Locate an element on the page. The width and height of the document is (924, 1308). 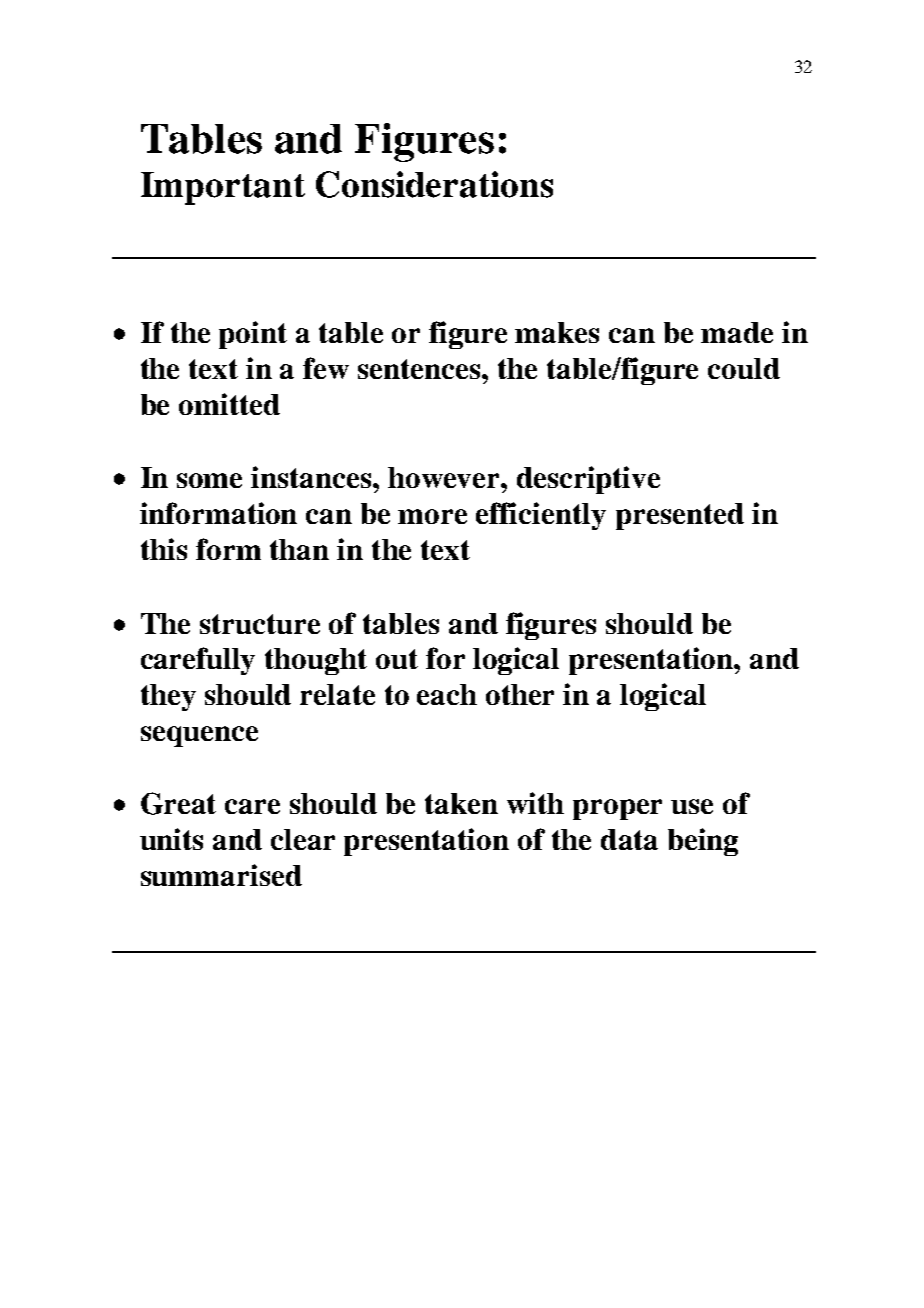
more is located at coordinates (432, 516).
